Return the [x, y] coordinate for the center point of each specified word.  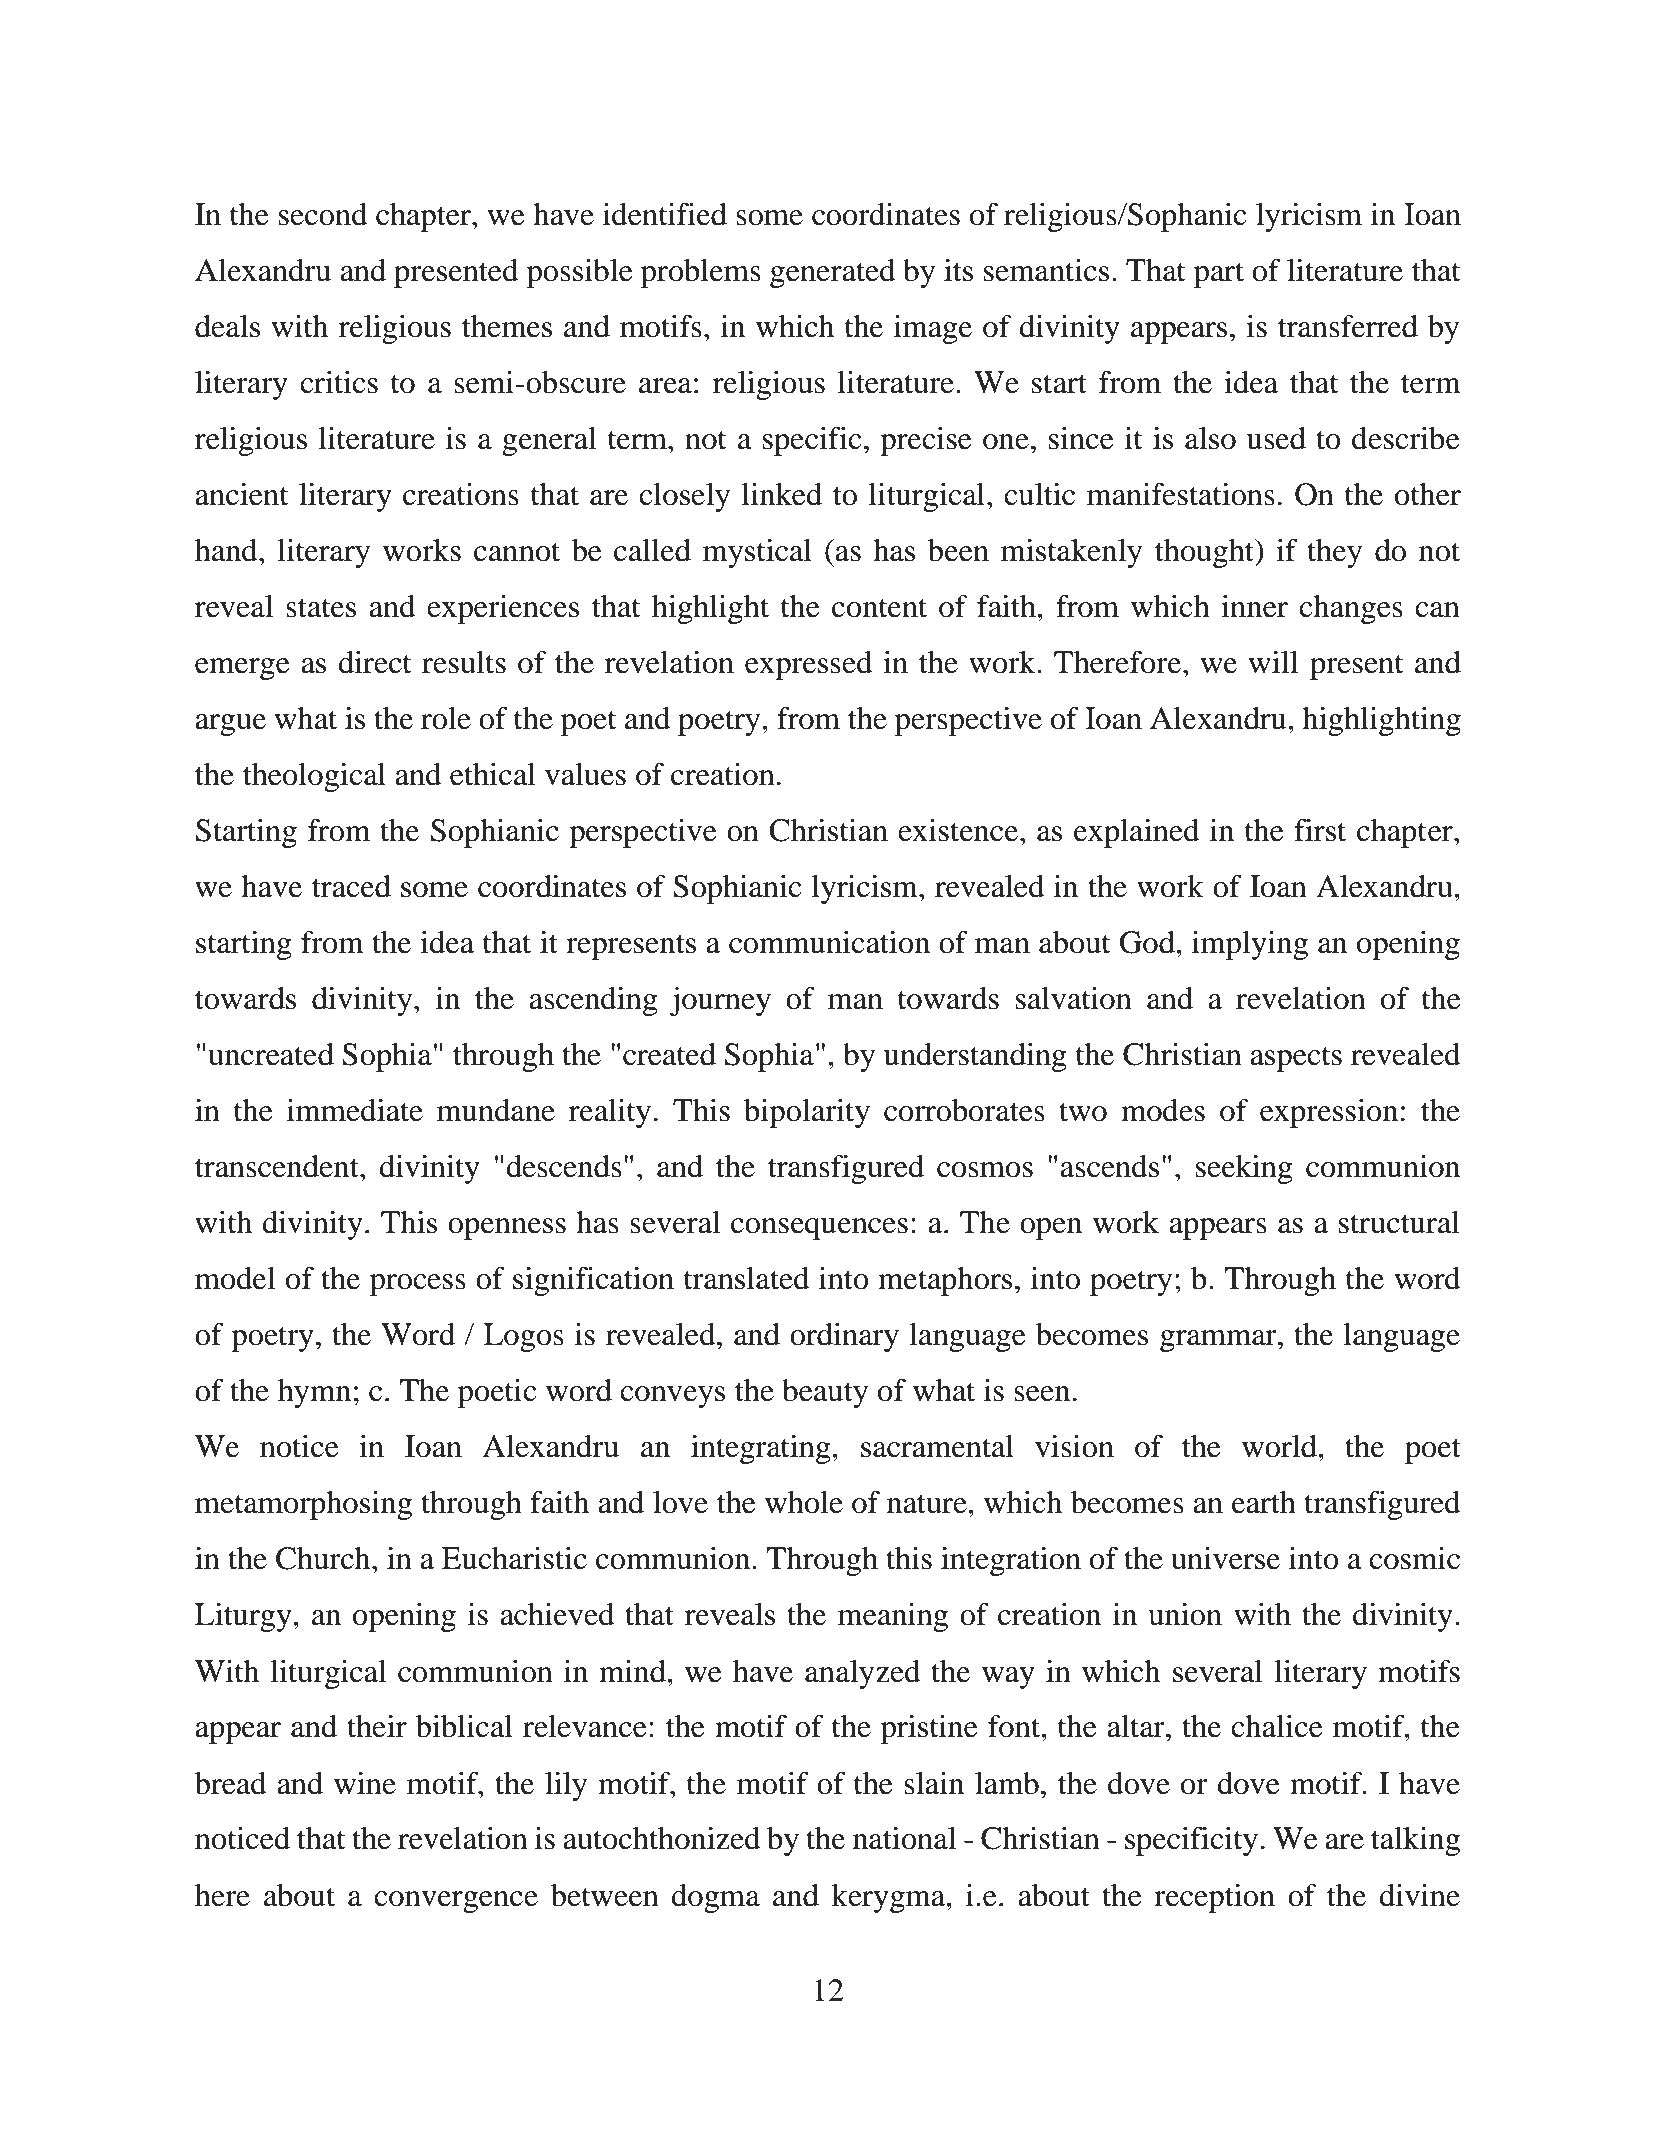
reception [1214, 1898]
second [323, 214]
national [904, 1838]
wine [365, 1783]
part [1219, 275]
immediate [355, 1110]
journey [720, 1001]
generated [833, 273]
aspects [1296, 1059]
